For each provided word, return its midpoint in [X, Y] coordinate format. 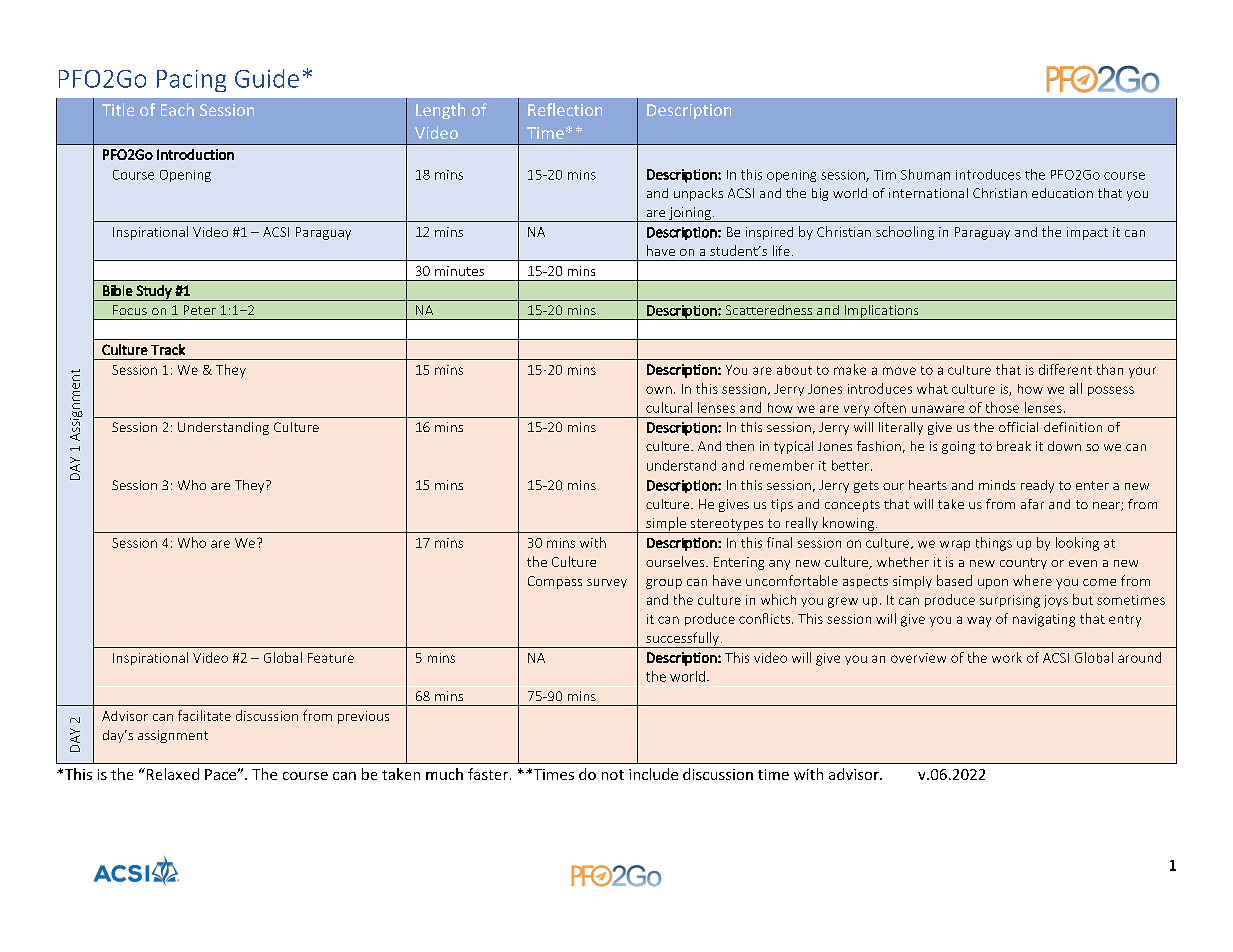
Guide [267, 78]
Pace [221, 774]
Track [168, 349]
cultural [669, 407]
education [1062, 193]
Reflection [565, 109]
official [1018, 427]
